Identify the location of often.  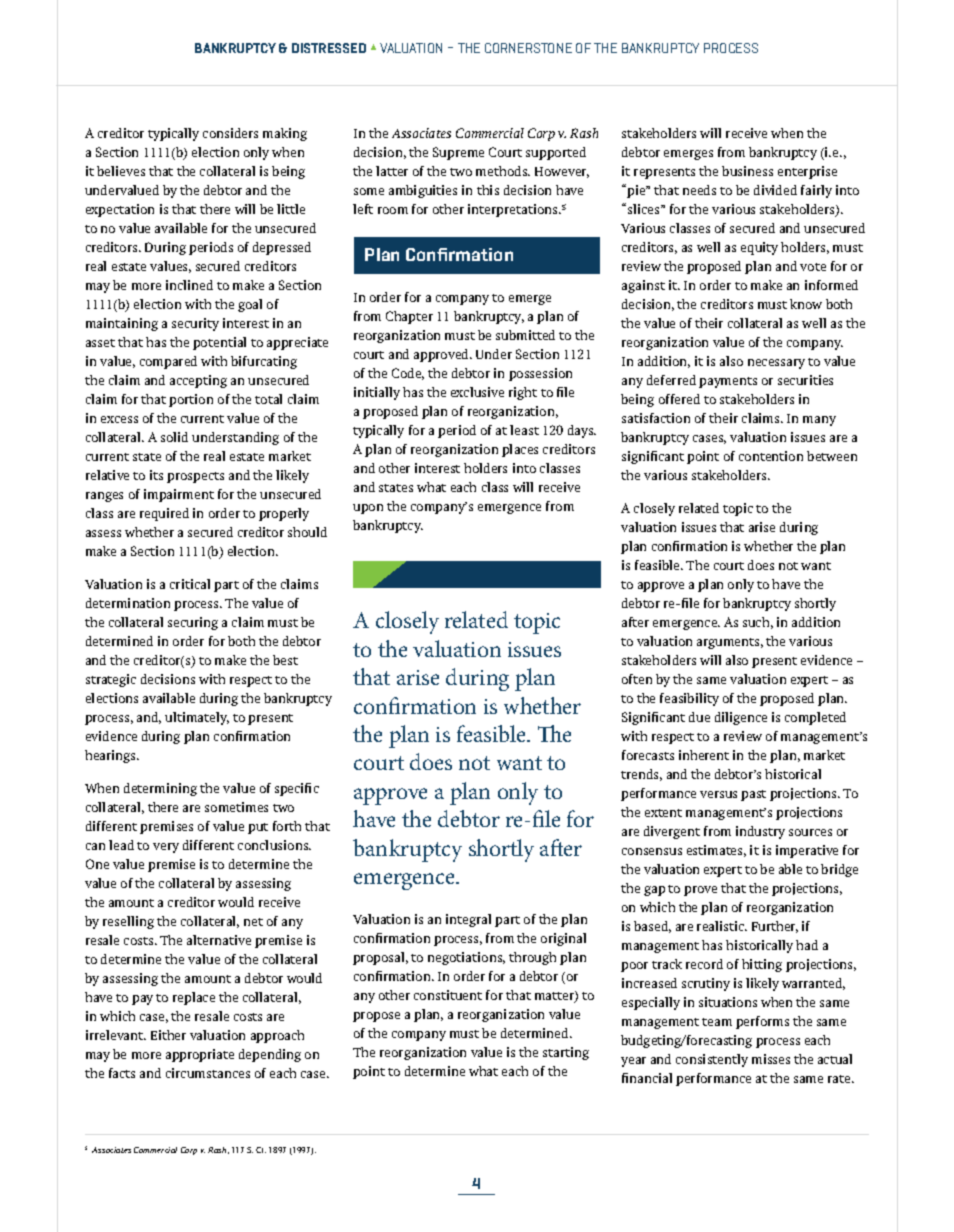
(637, 679).
